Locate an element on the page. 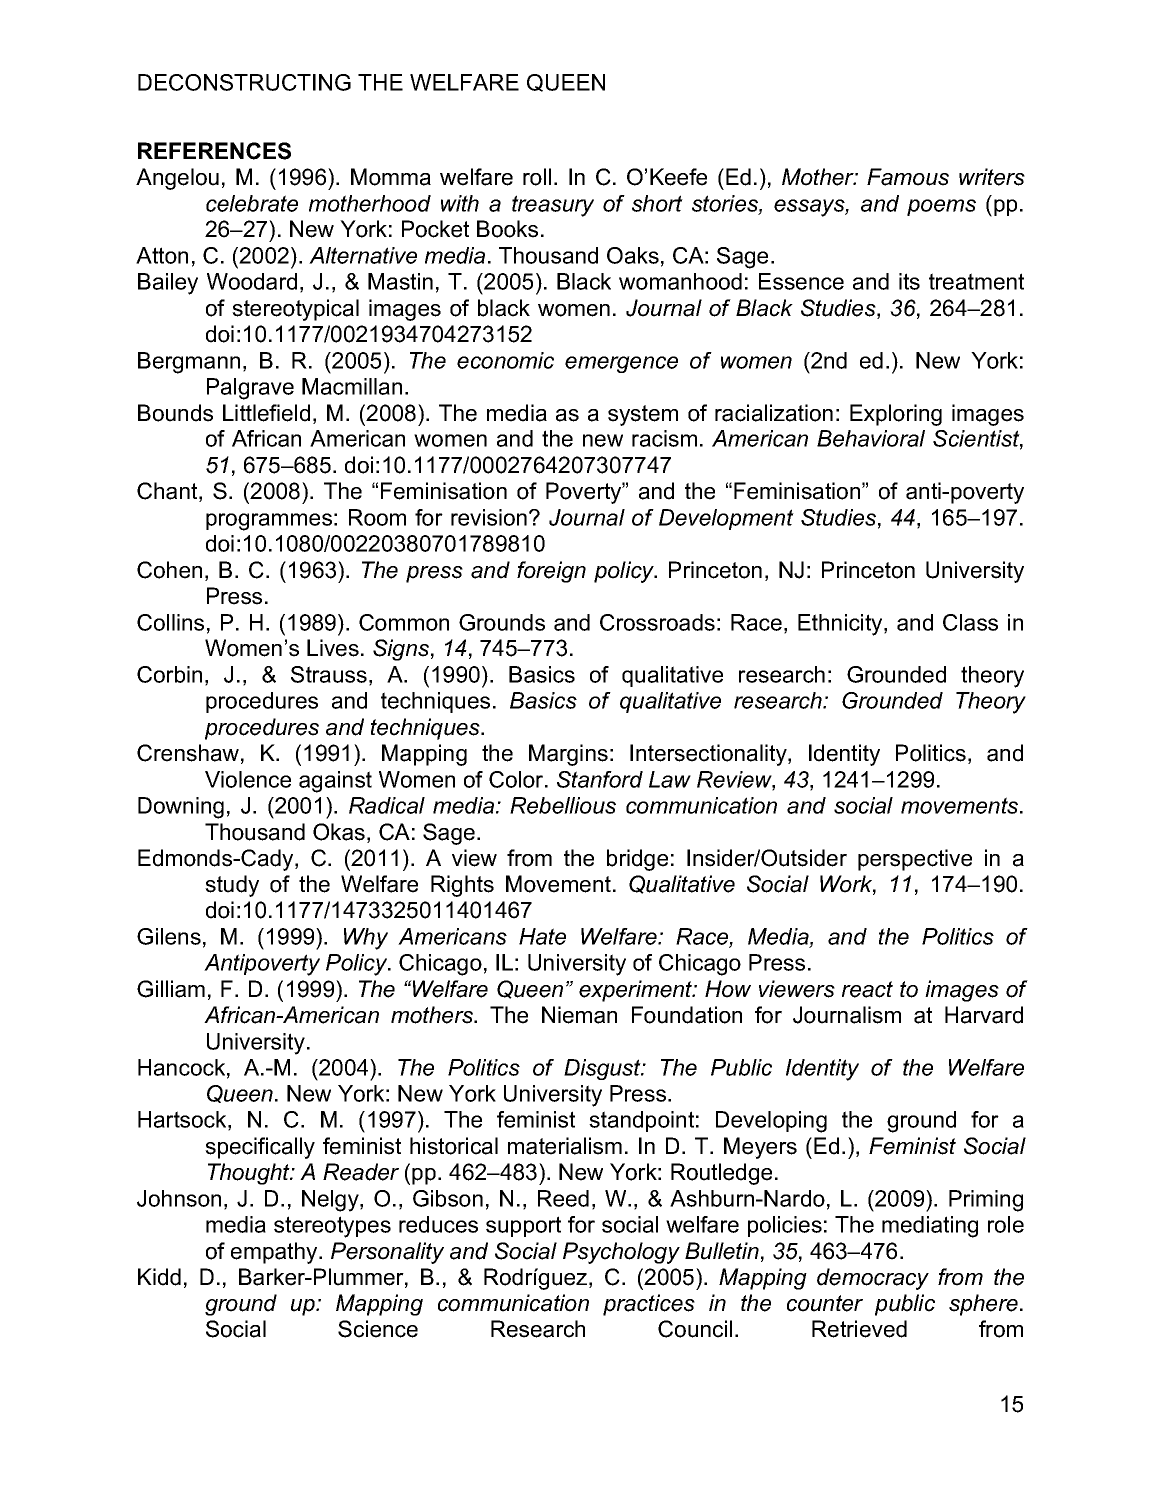 The height and width of the image is (1503, 1161). Psychology is located at coordinates (621, 1253).
